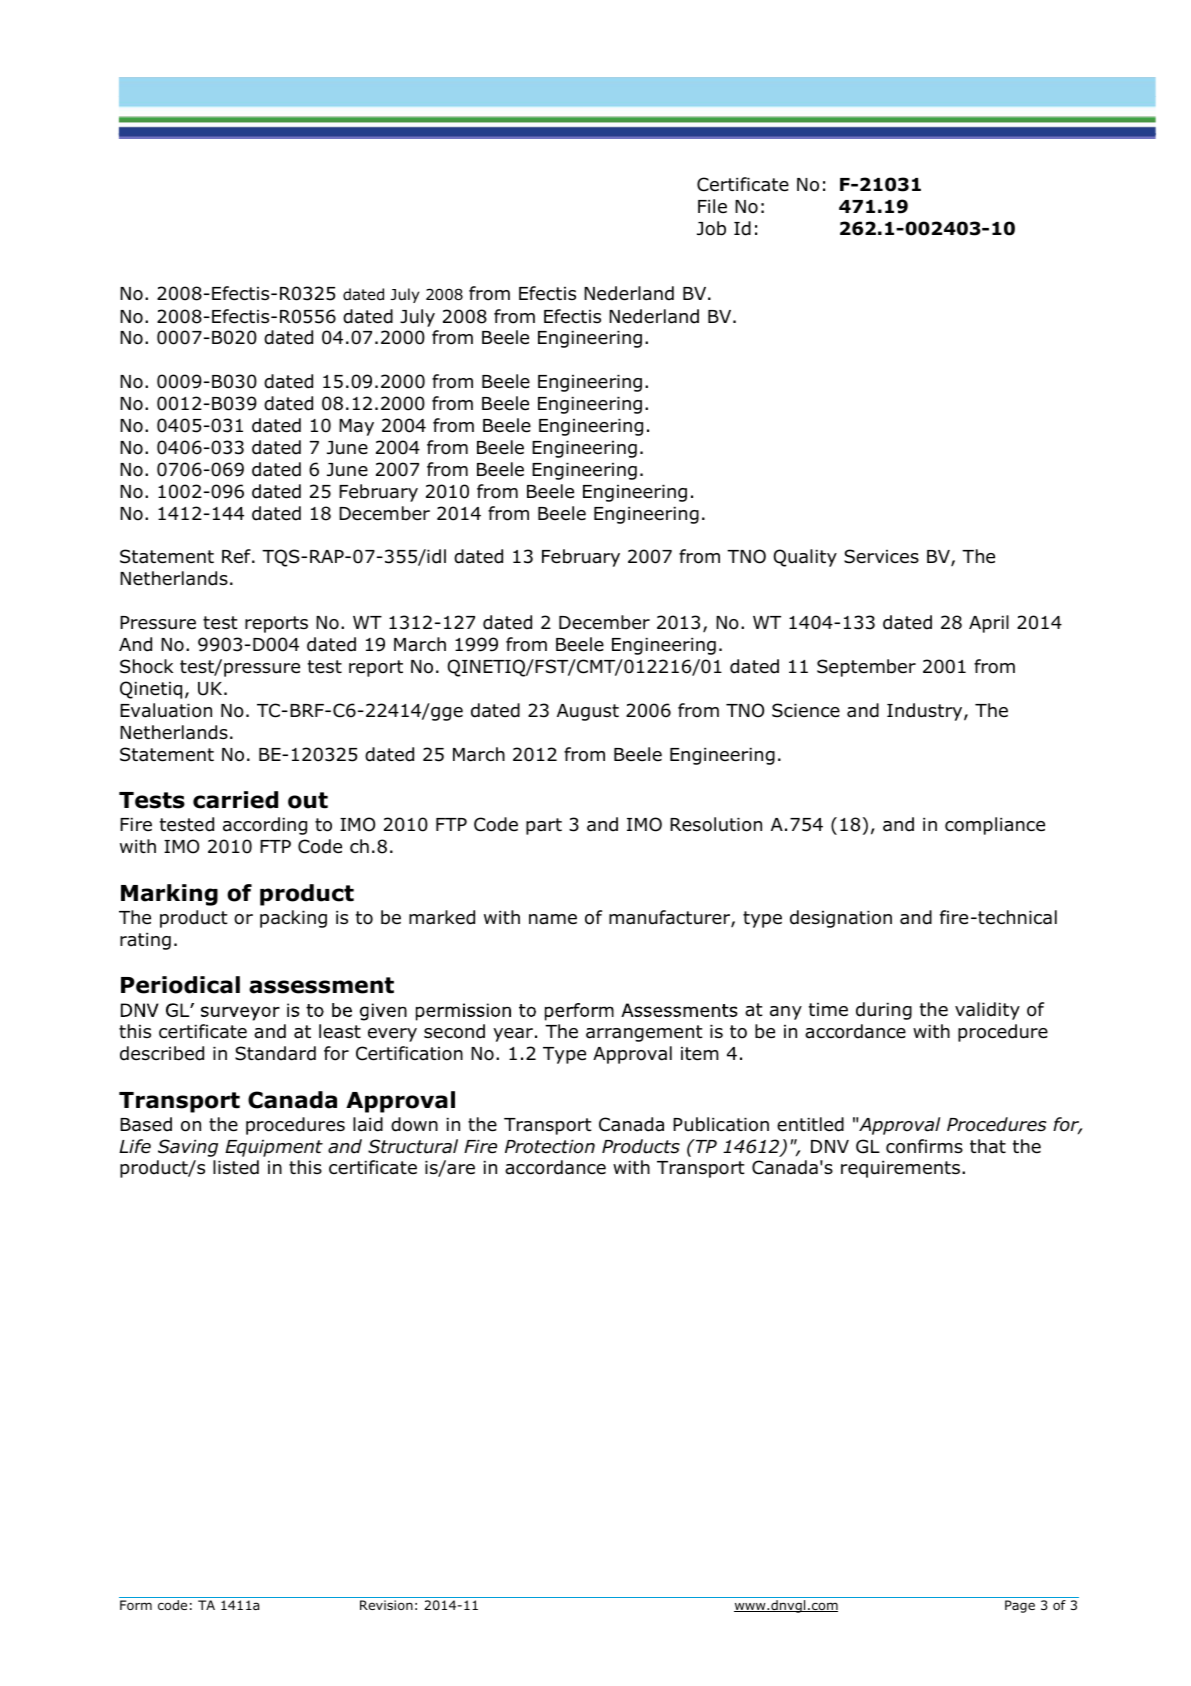  What do you see at coordinates (866, 668) in the image?
I see `September` at bounding box center [866, 668].
